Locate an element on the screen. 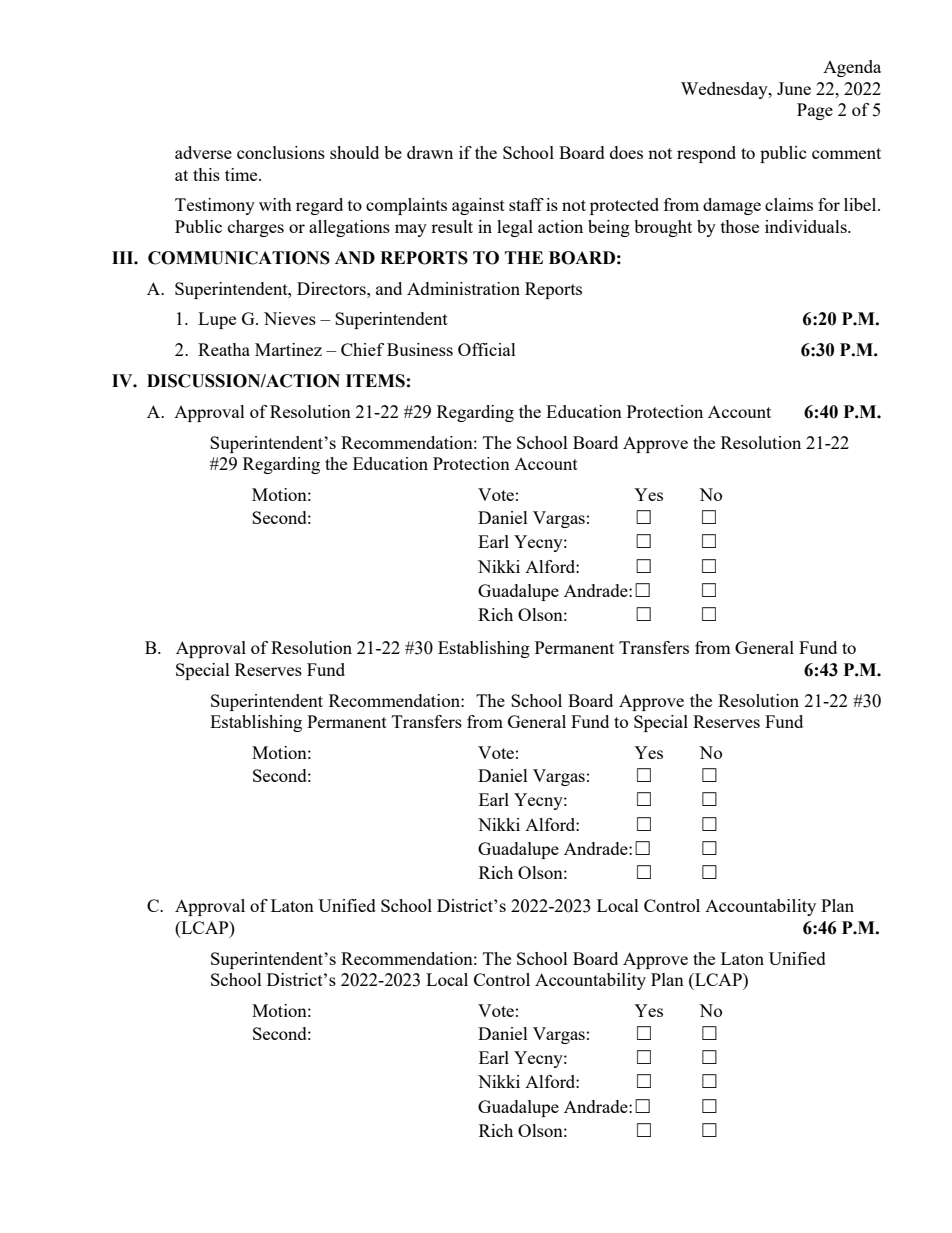  conclusions is located at coordinates (281, 152).
